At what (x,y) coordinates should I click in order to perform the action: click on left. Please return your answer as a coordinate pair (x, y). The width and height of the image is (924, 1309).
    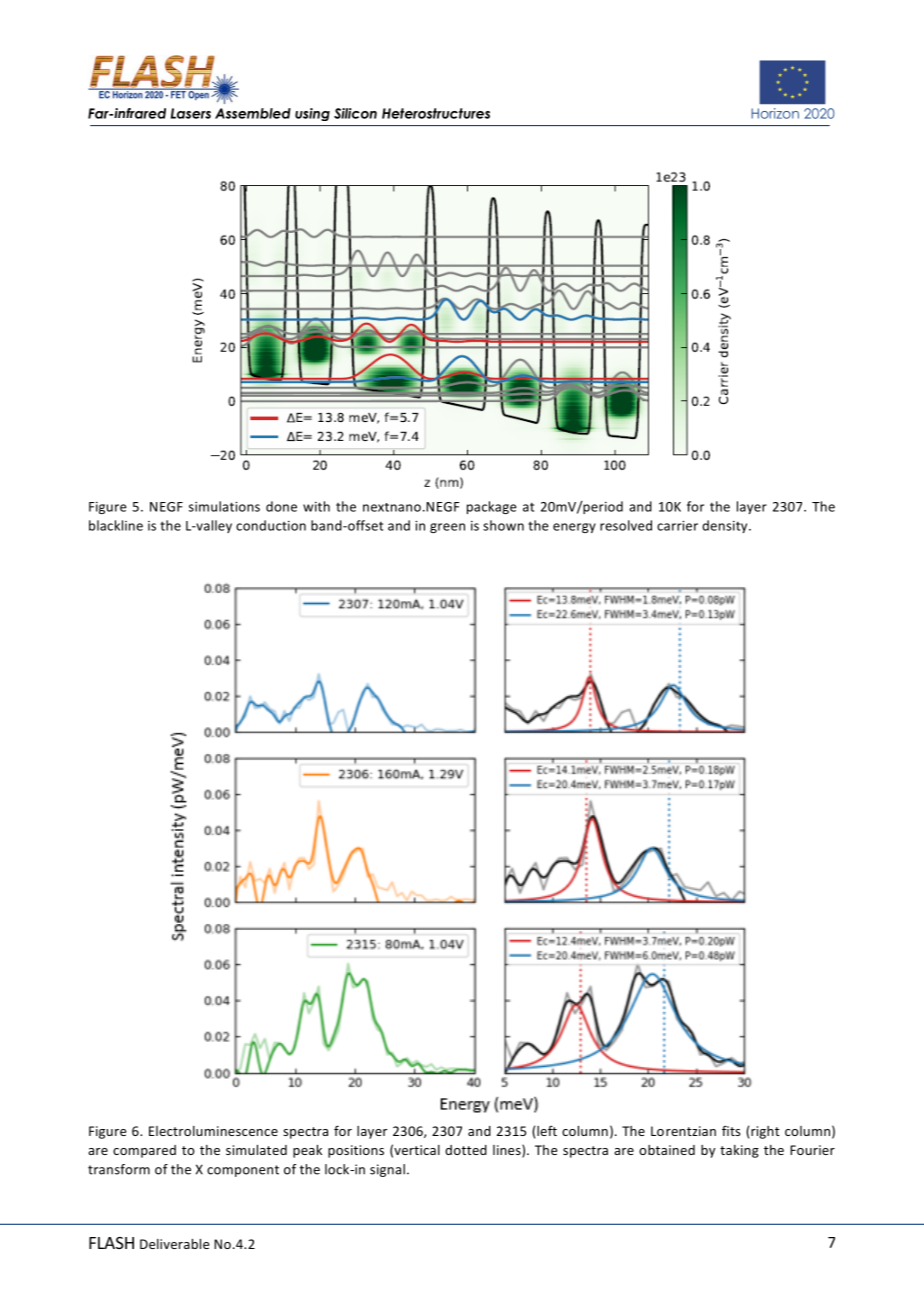
    Looking at the image, I should click on (547, 1130).
